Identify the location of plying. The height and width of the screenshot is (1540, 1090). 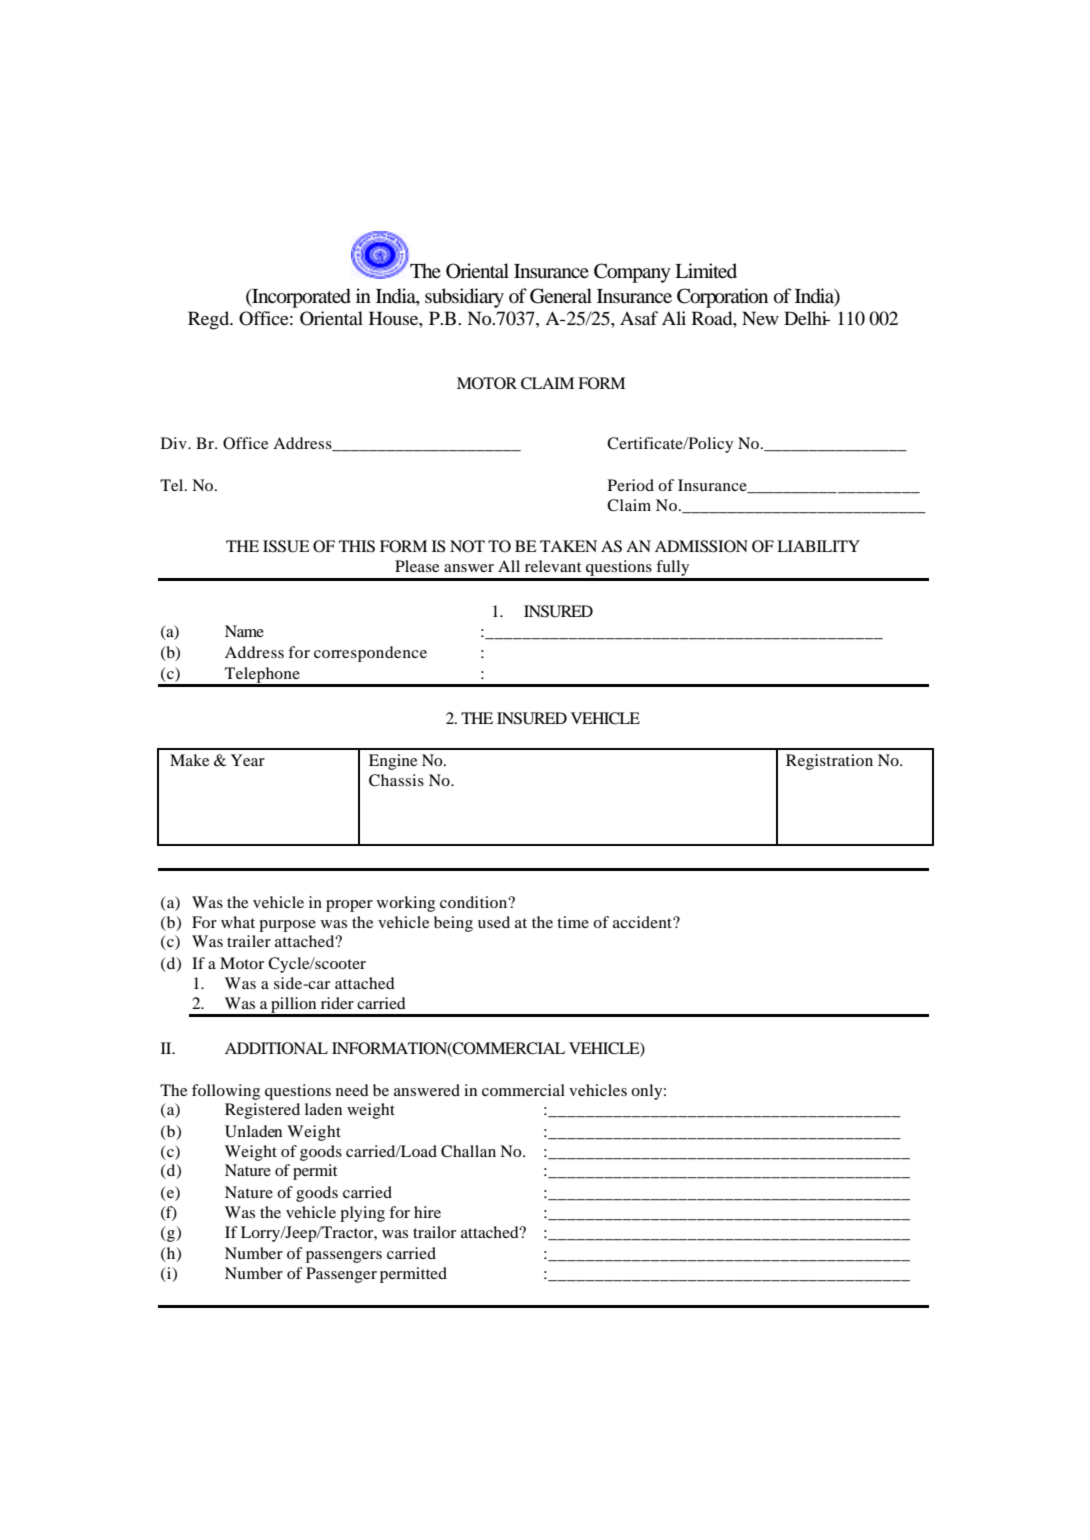
(362, 1214).
